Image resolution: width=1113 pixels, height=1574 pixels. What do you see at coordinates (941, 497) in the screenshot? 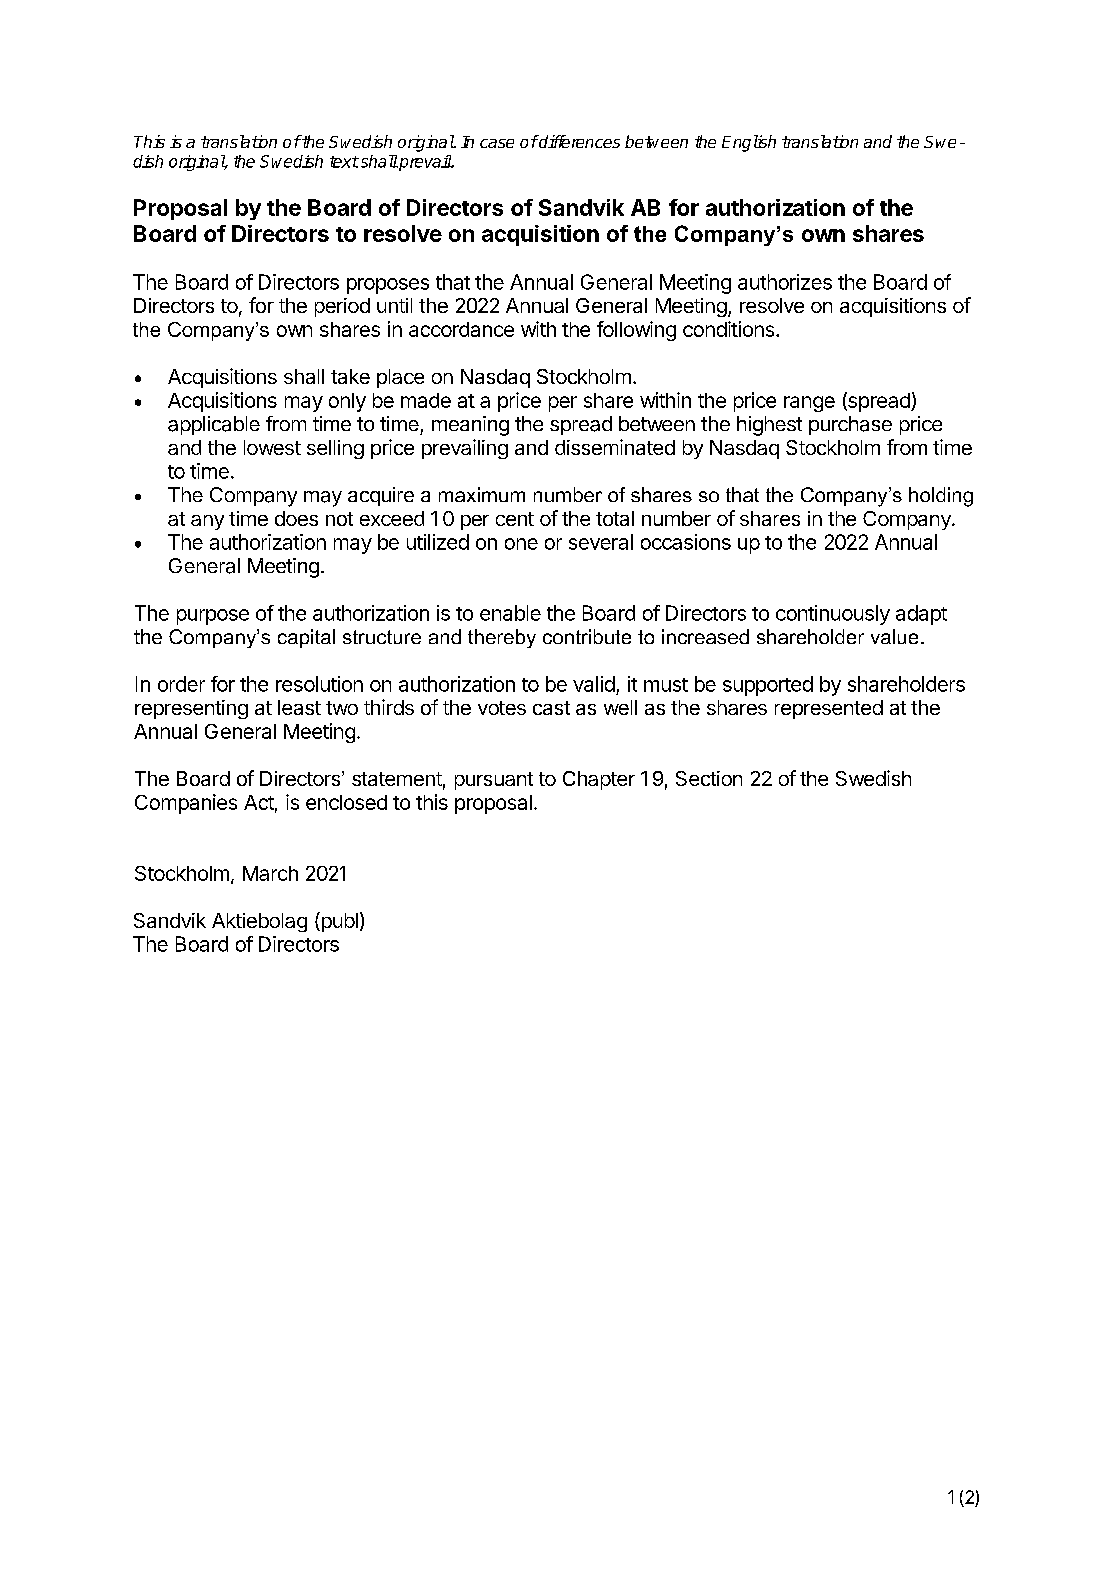
I see `holding` at bounding box center [941, 497].
